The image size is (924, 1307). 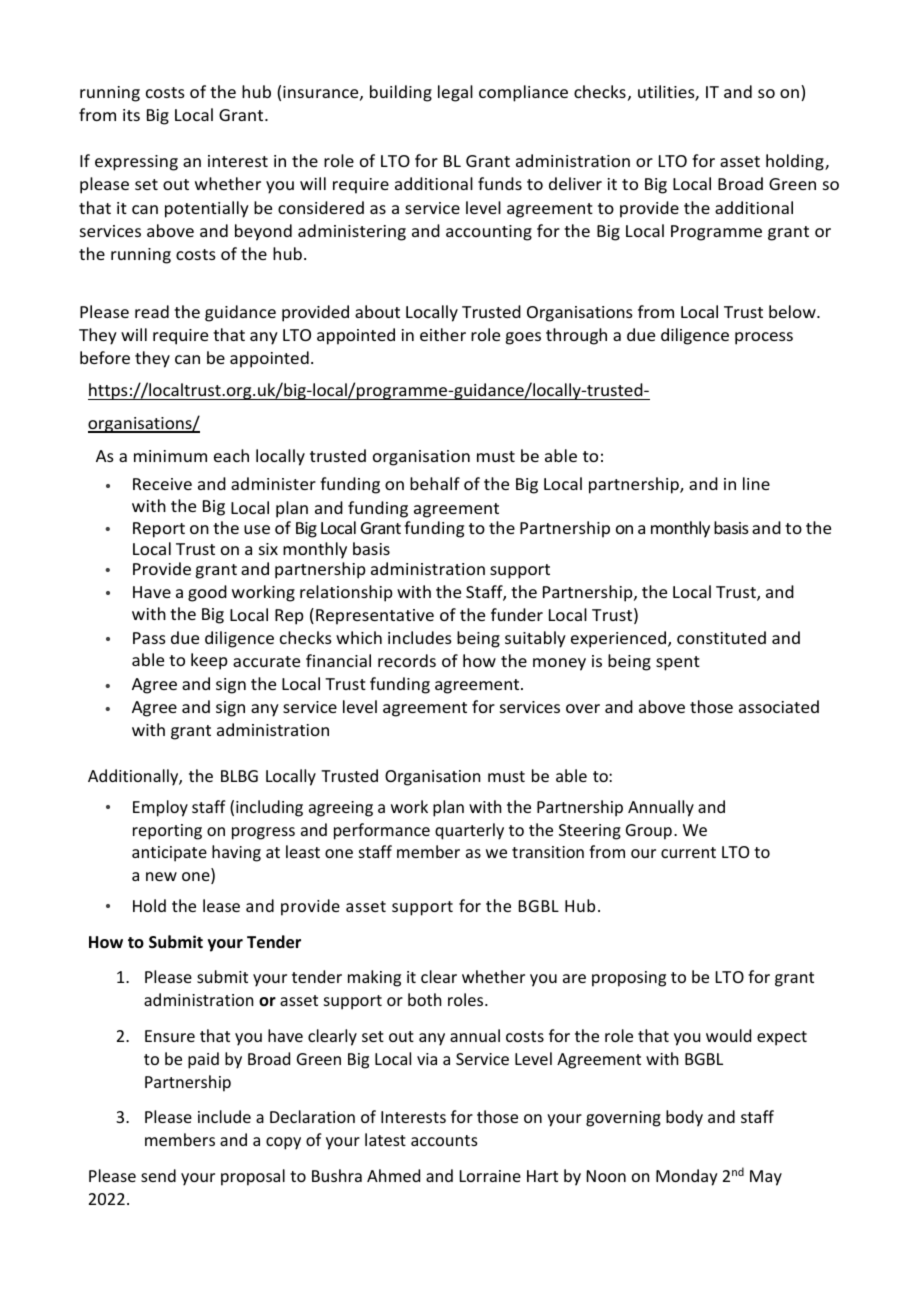 I want to click on either, so click(x=443, y=334).
